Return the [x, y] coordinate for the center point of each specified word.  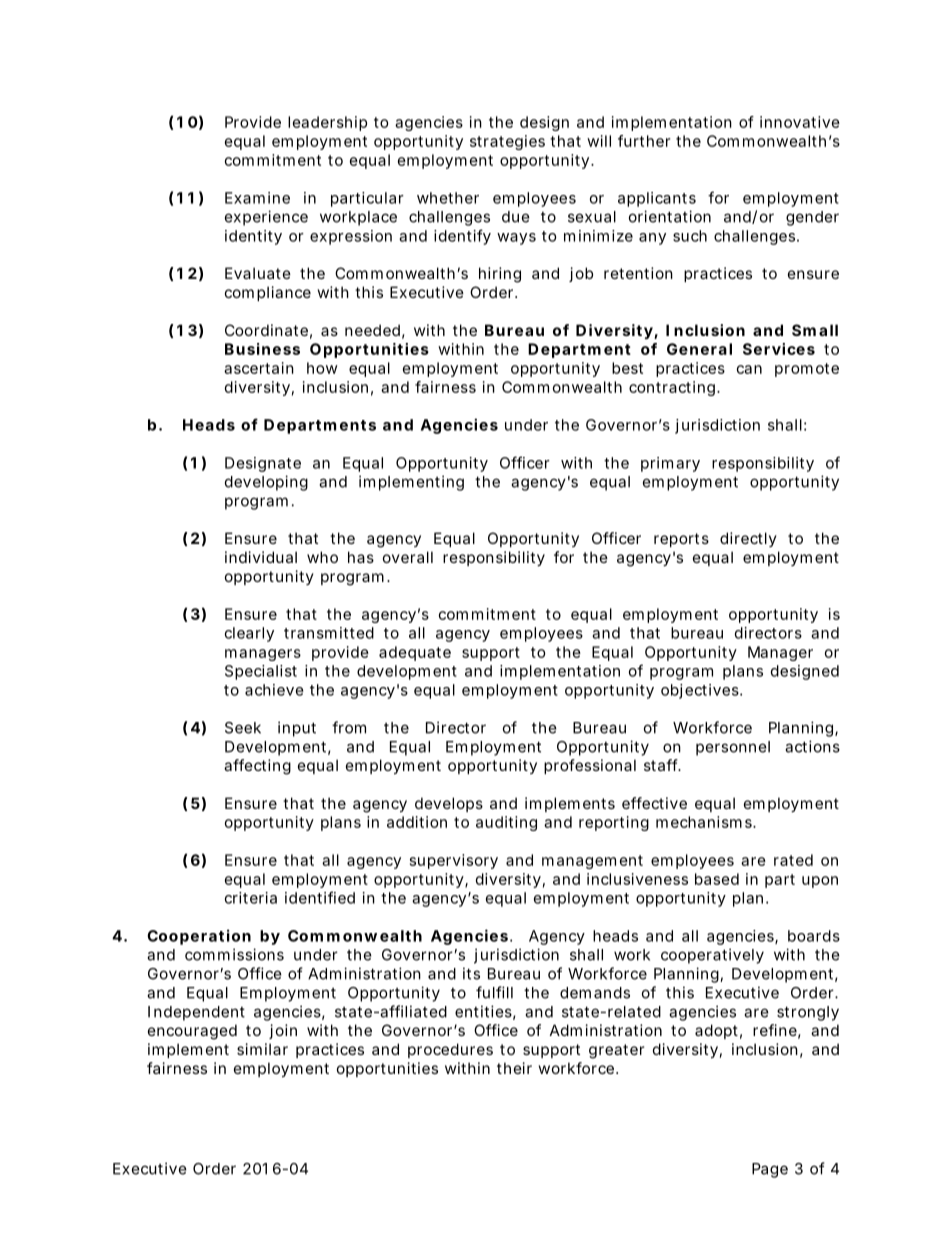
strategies [507, 142]
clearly [249, 634]
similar [262, 1049]
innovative [800, 122]
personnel [733, 748]
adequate [415, 653]
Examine [257, 198]
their [514, 1068]
